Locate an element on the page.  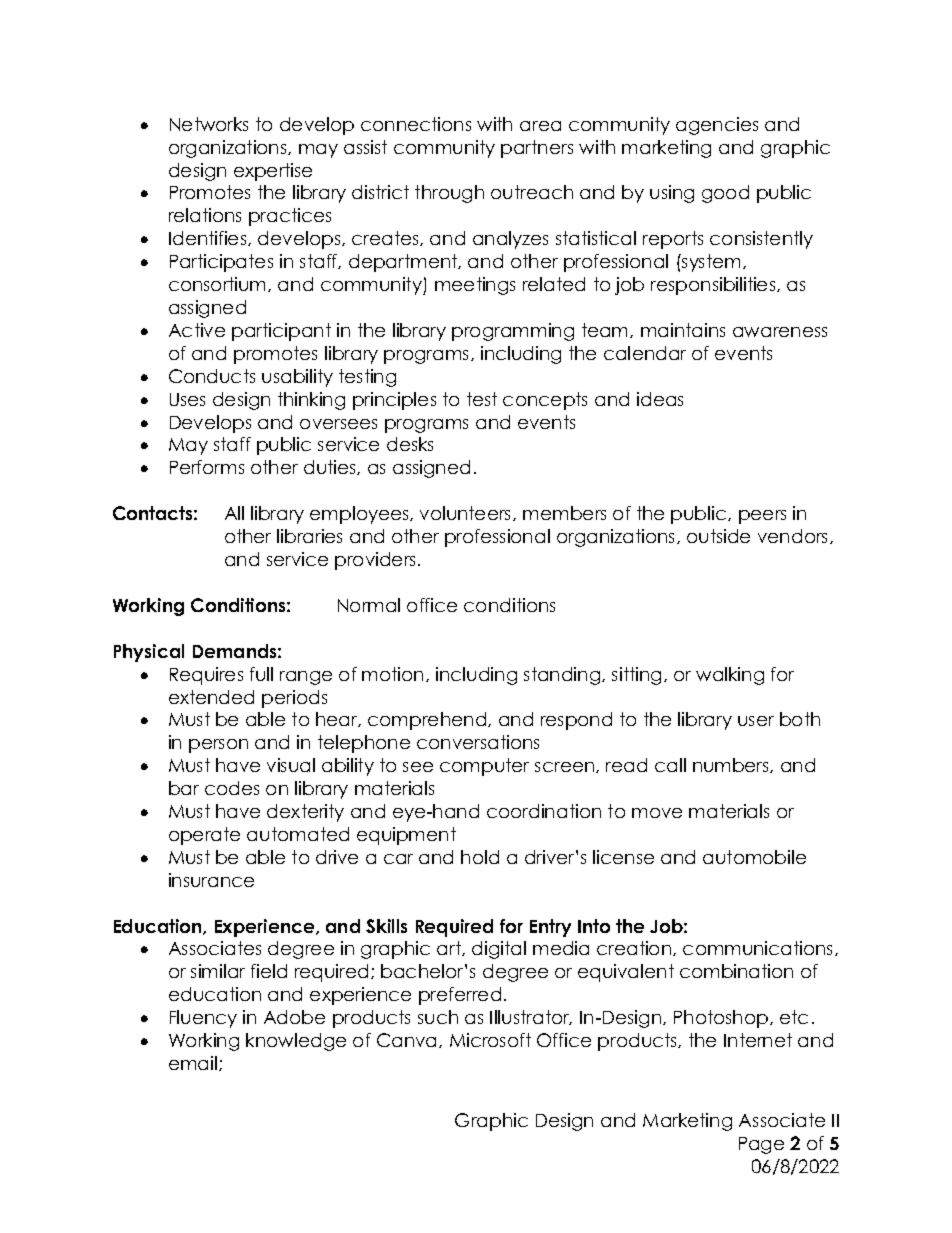
Microsoft is located at coordinates (490, 1040).
